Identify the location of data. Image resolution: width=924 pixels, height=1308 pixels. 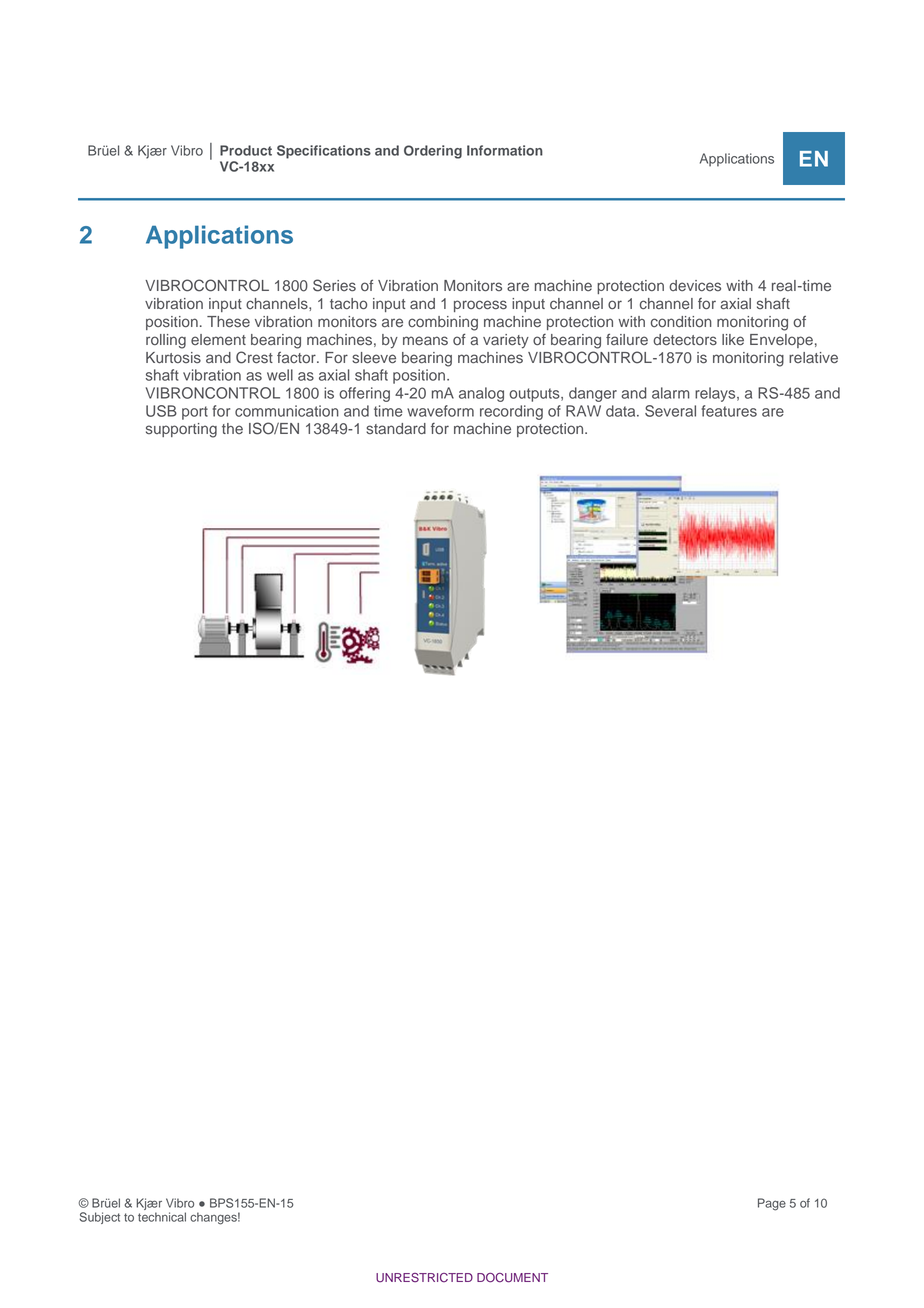
(622, 411).
